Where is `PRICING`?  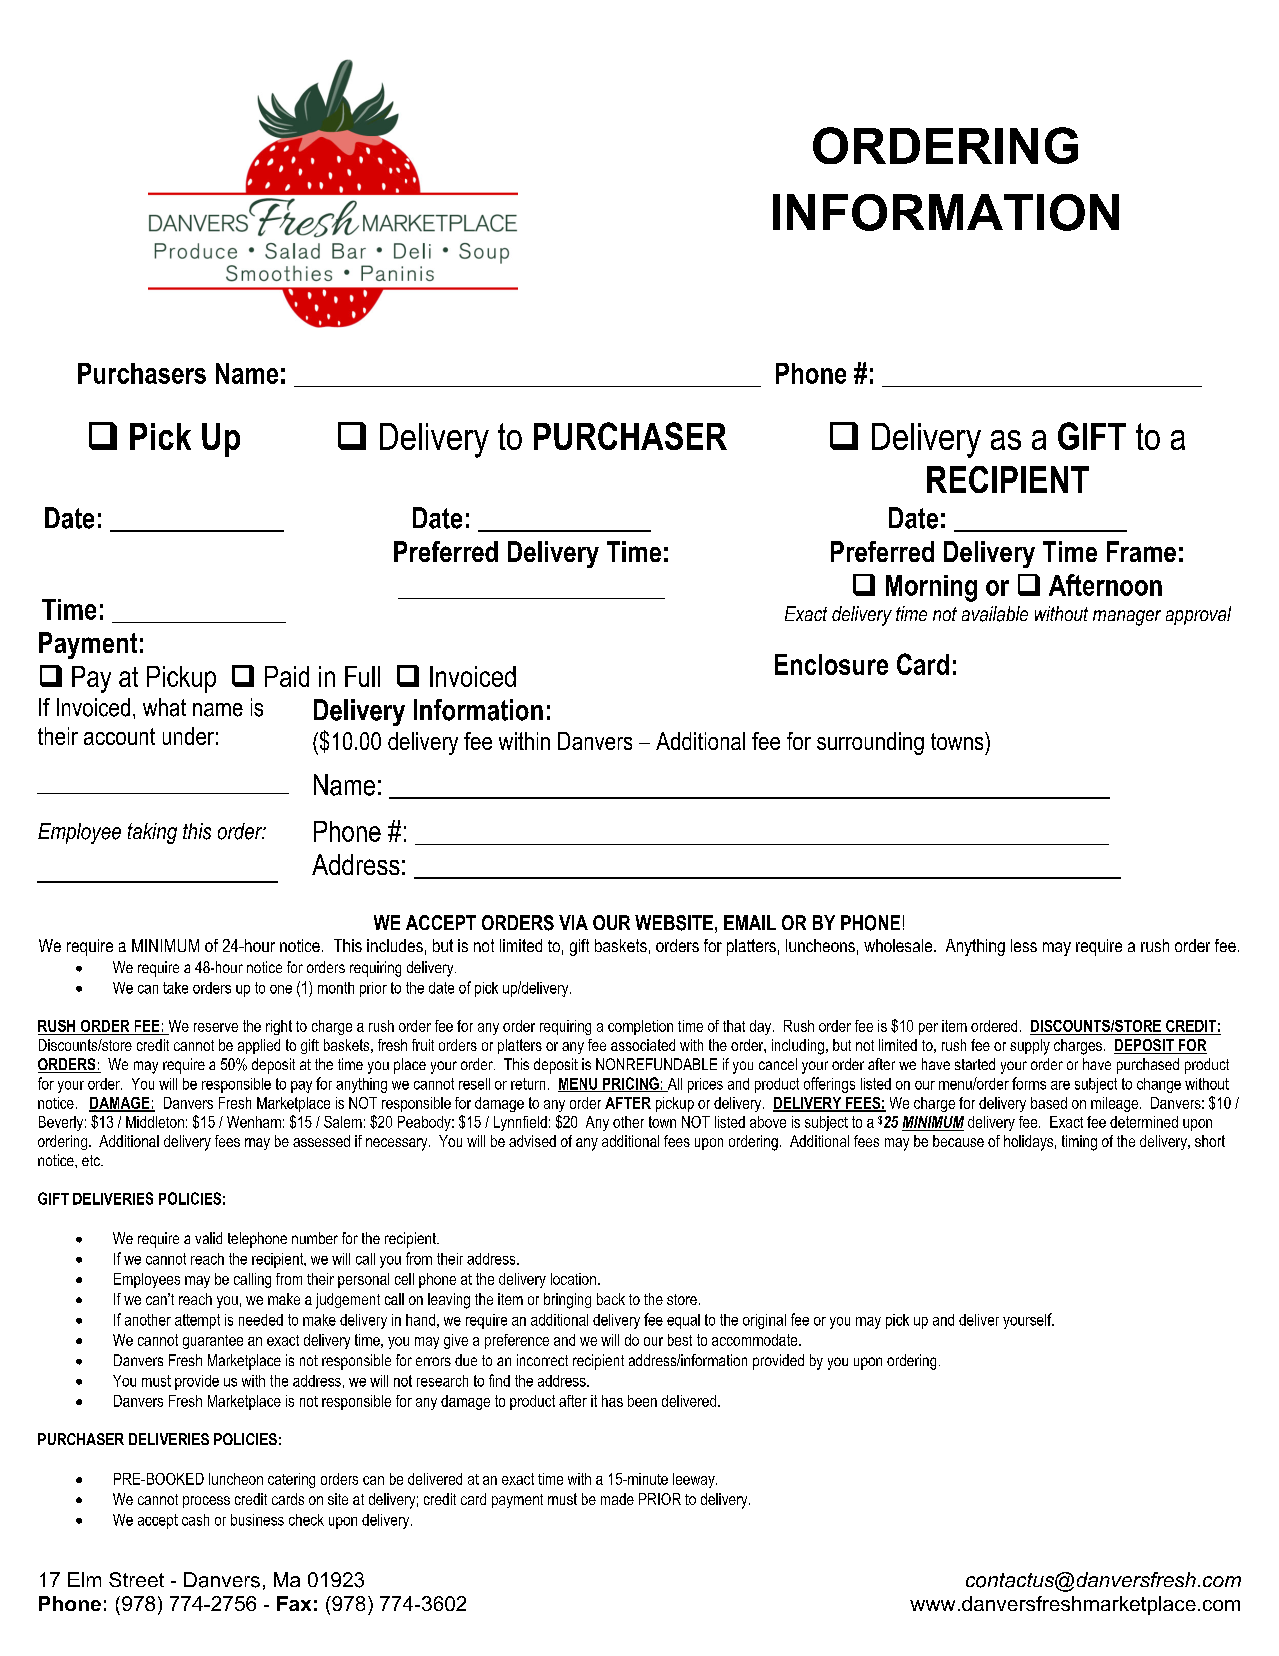 PRICING is located at coordinates (631, 1084).
